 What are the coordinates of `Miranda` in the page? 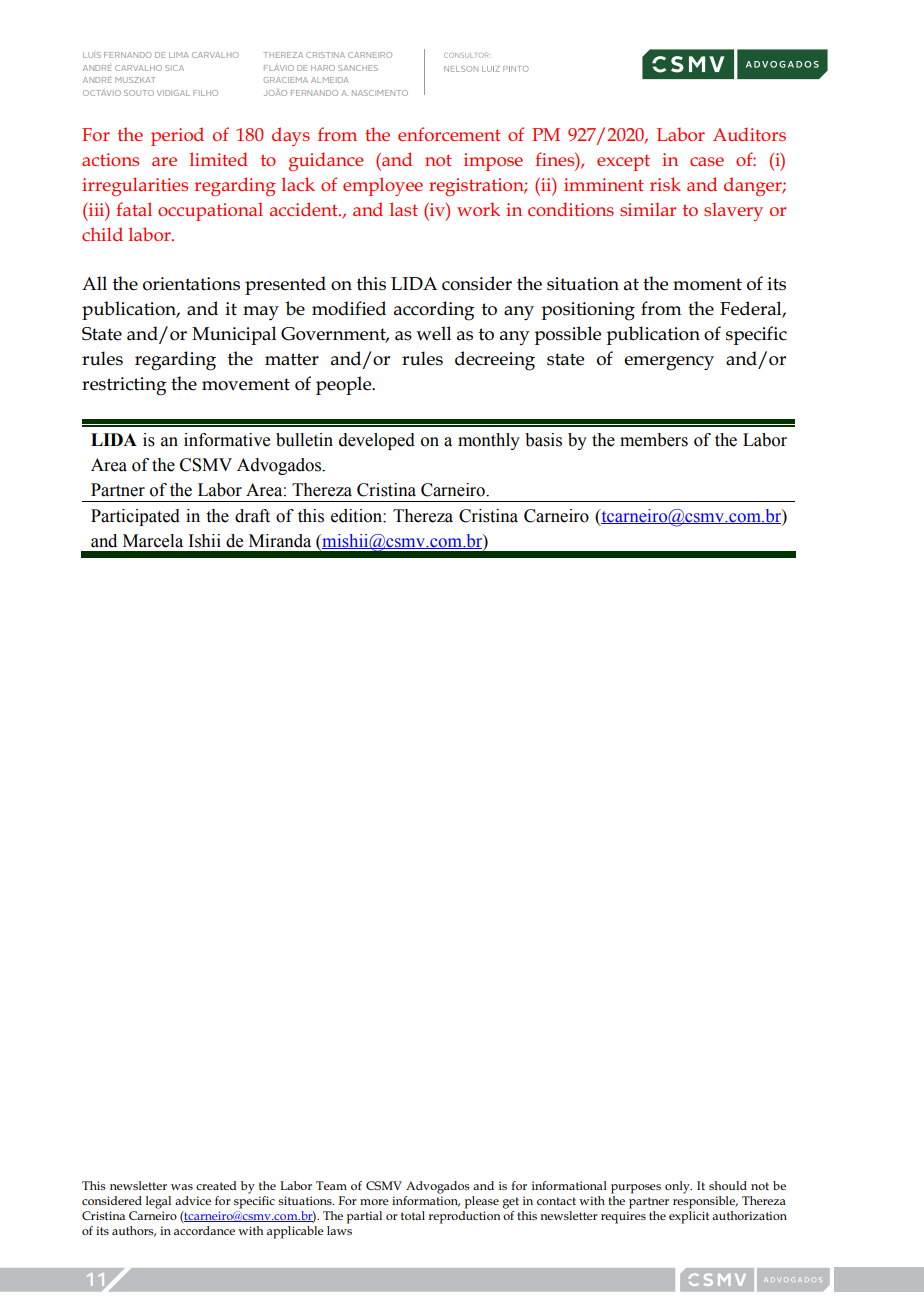 It's located at (280, 541).
